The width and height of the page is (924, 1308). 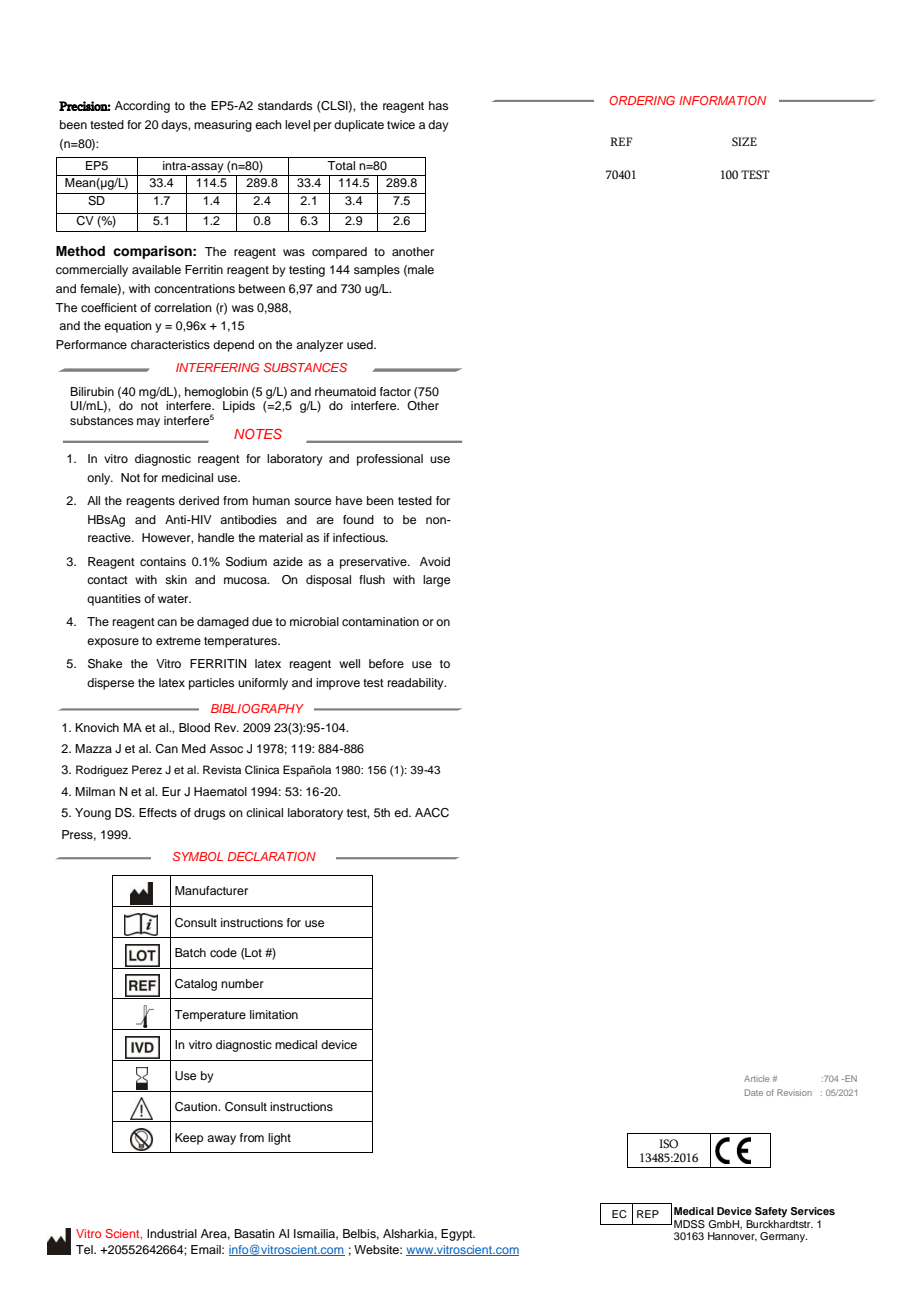 I want to click on readability, so click(x=417, y=684).
